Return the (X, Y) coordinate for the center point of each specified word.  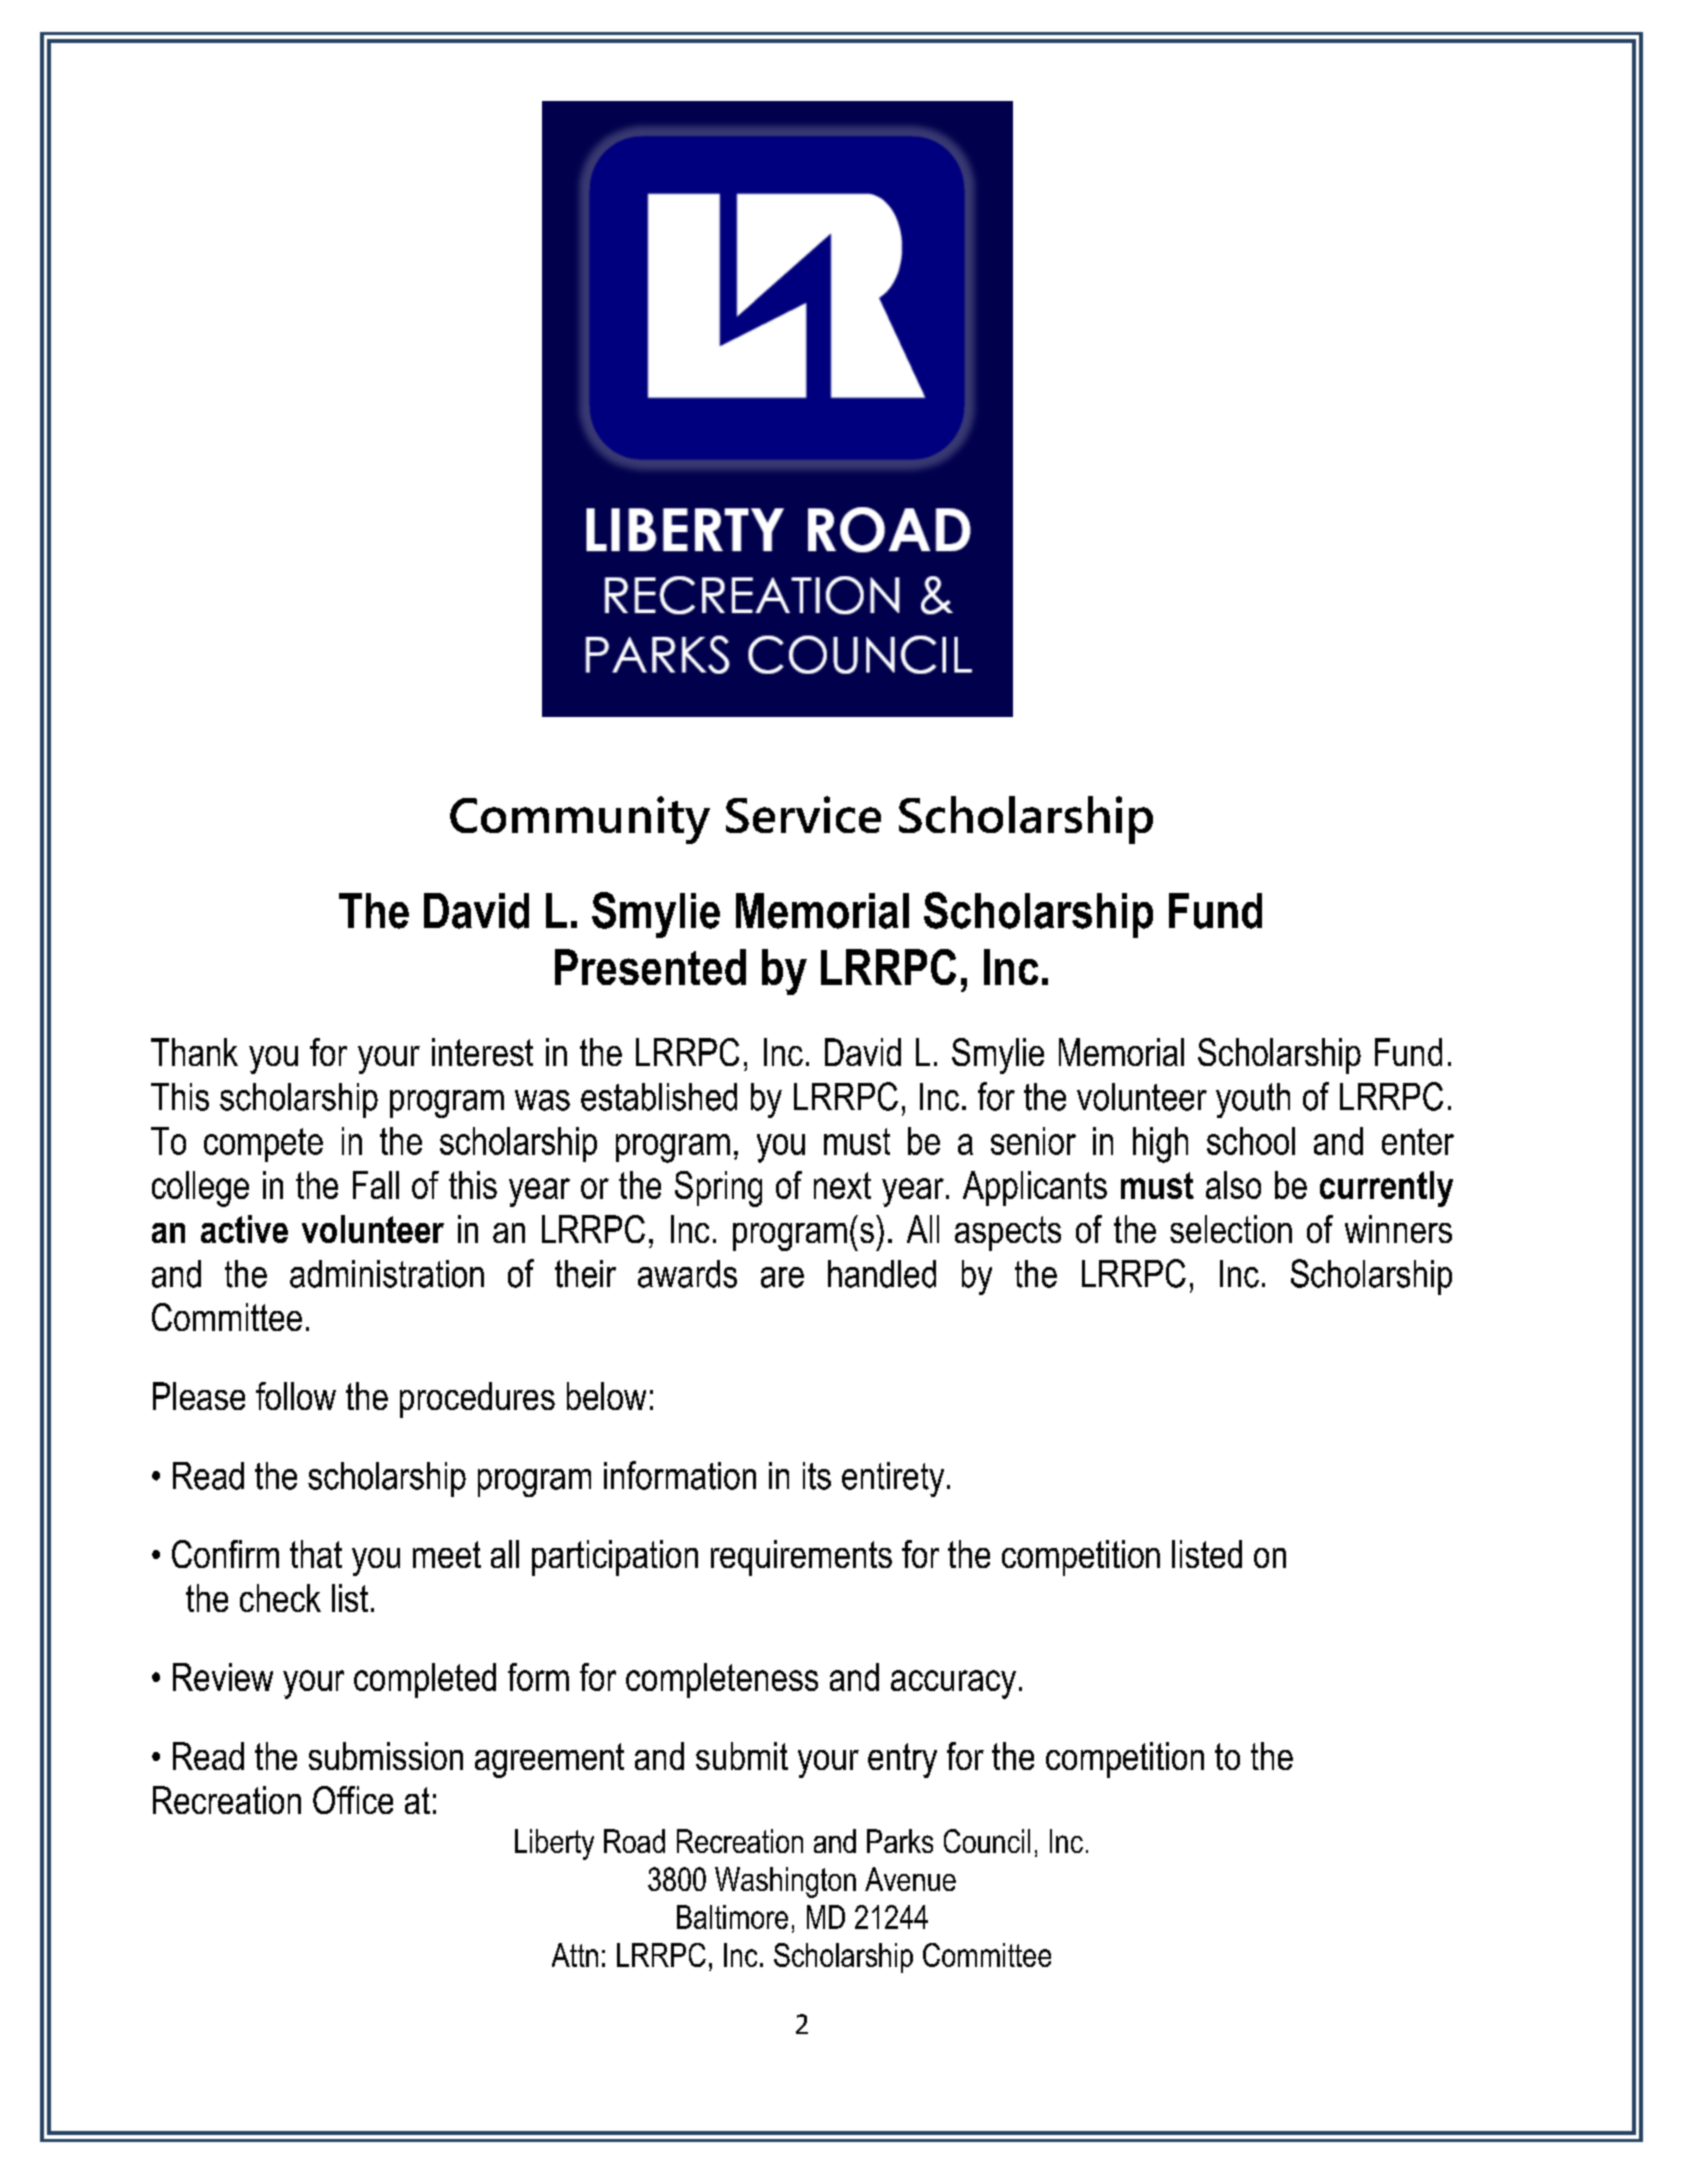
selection (1231, 1229)
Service (803, 814)
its (817, 1476)
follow (296, 1396)
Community (580, 820)
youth (1253, 1100)
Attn (575, 1955)
